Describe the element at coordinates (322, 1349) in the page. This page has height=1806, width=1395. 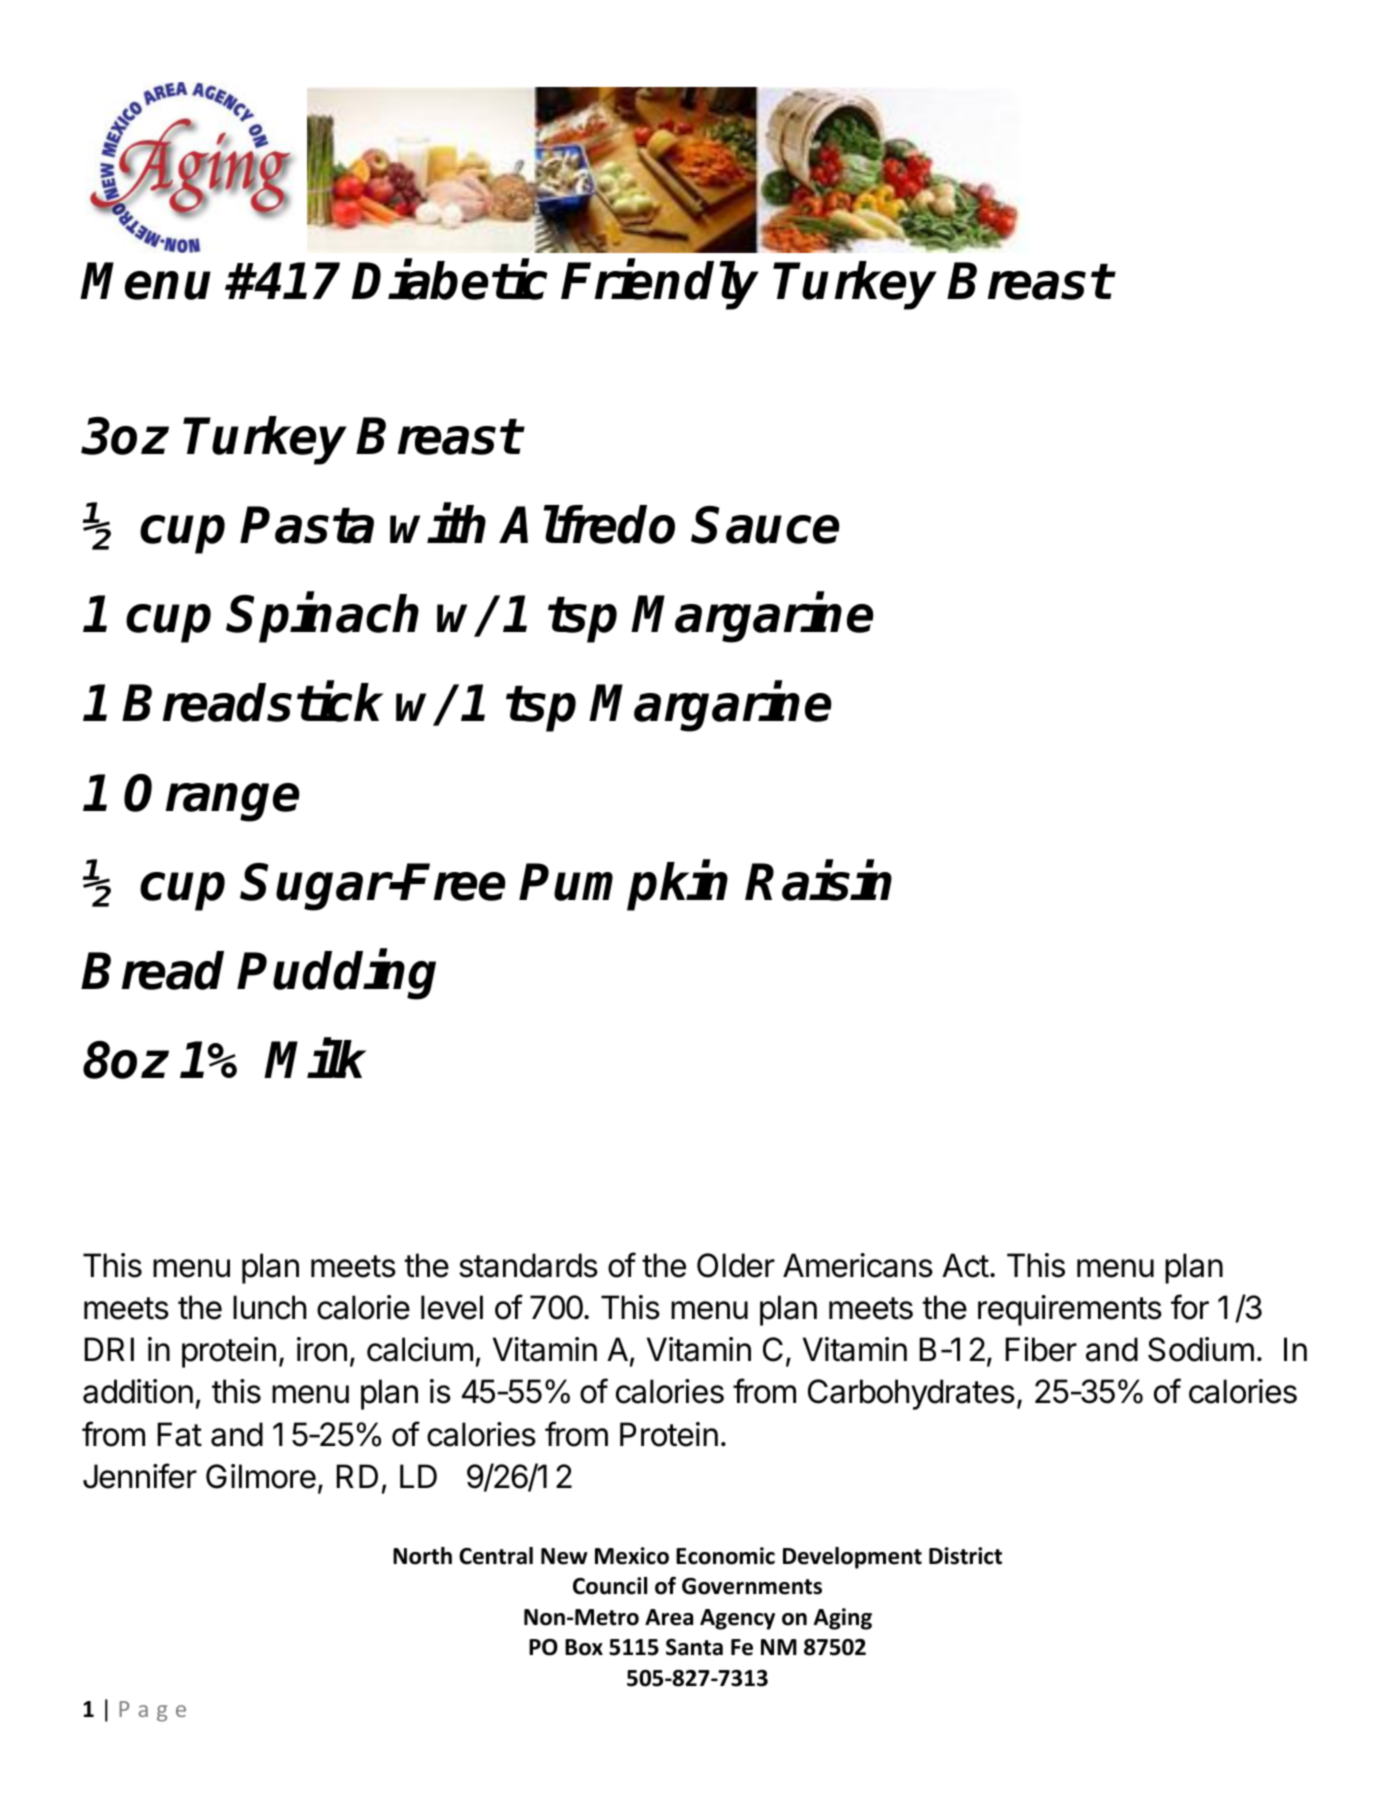
I see `iron` at that location.
